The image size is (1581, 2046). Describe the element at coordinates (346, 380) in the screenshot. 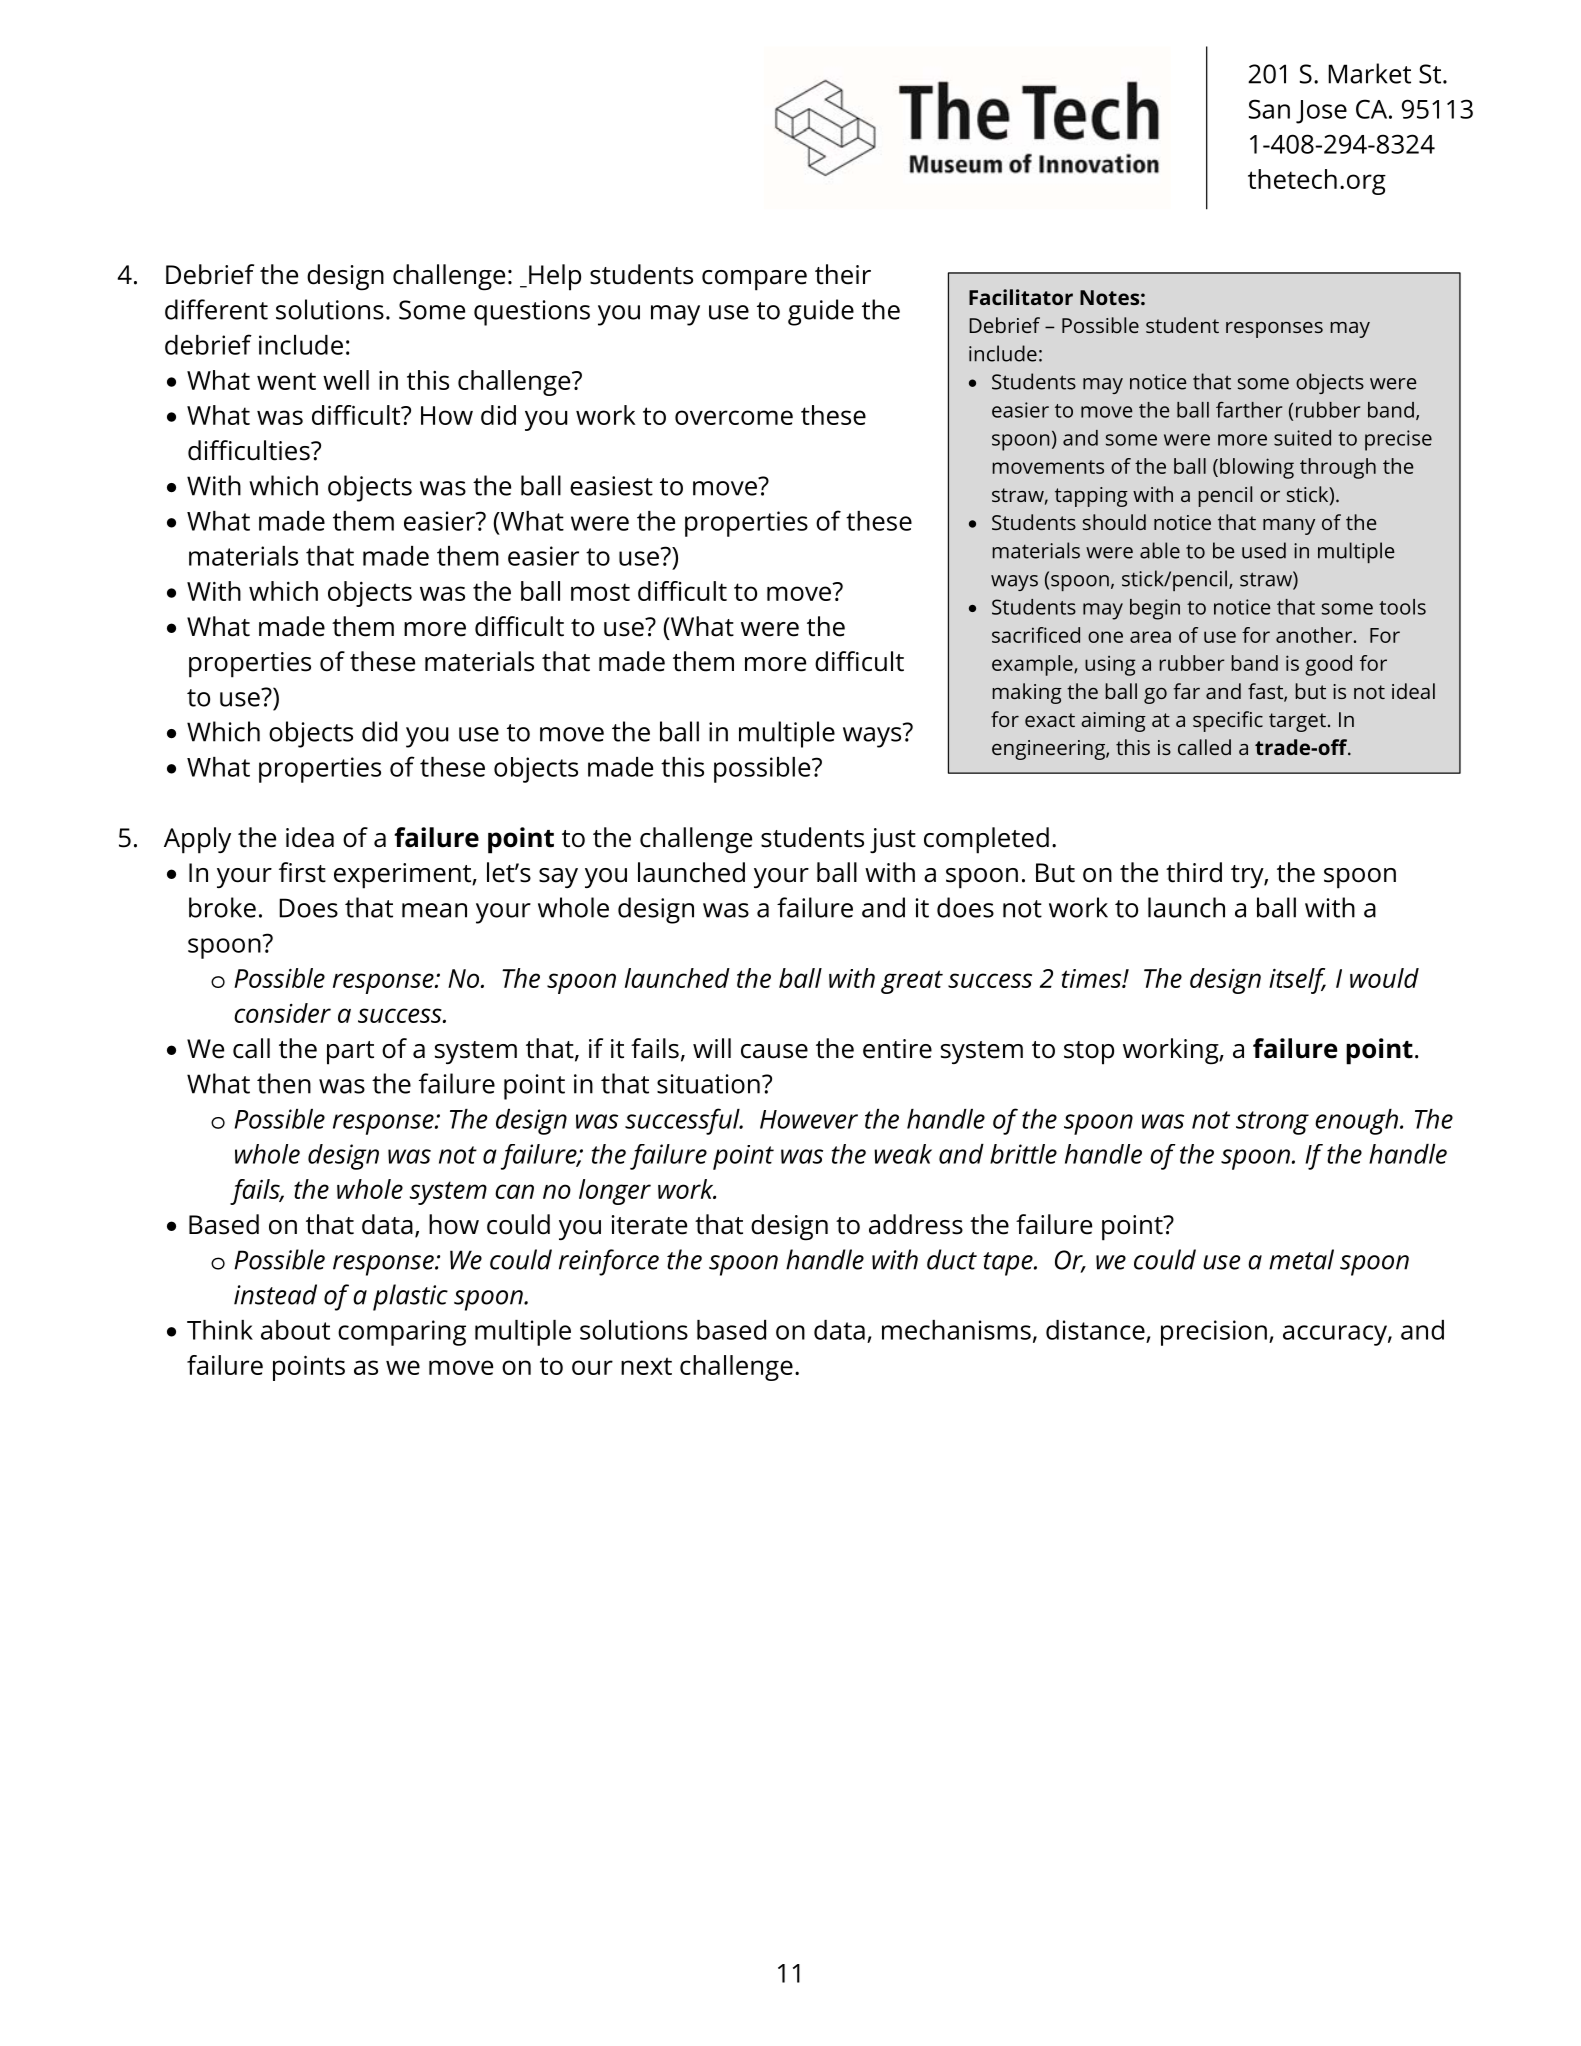

I see `well` at that location.
